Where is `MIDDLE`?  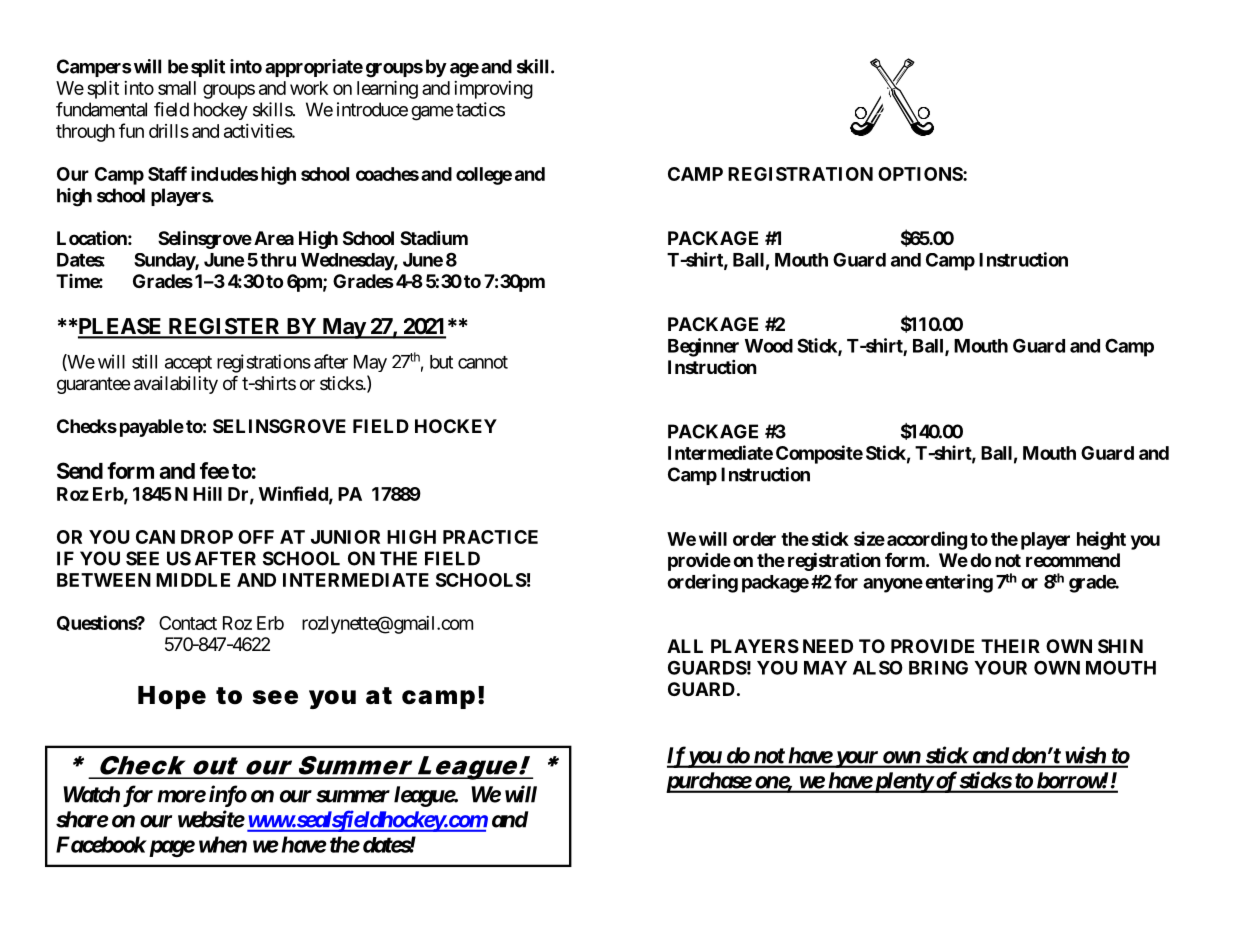
MIDDLE is located at coordinates (193, 580).
